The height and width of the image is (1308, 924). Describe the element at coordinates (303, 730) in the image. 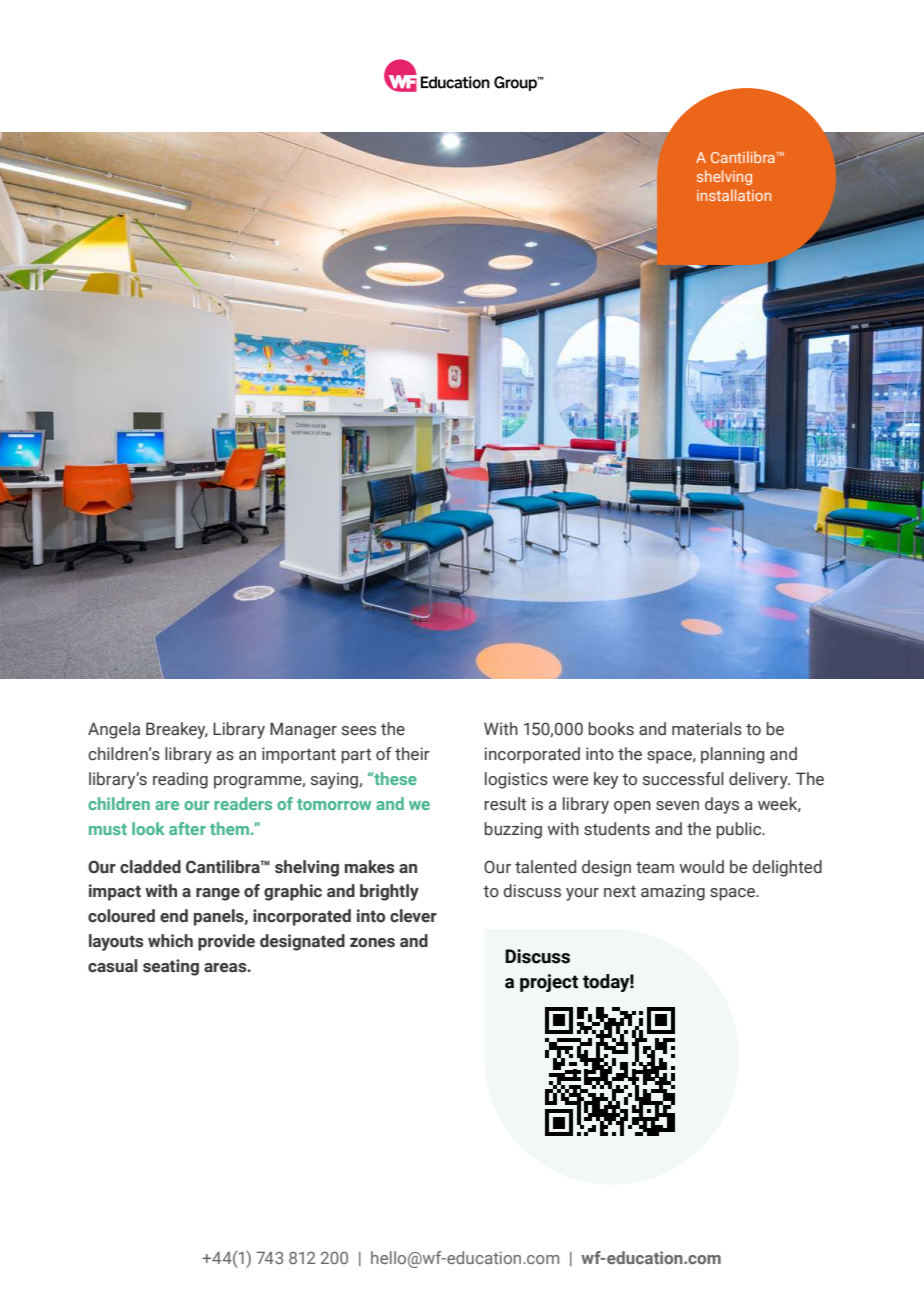

I see `Manager` at that location.
